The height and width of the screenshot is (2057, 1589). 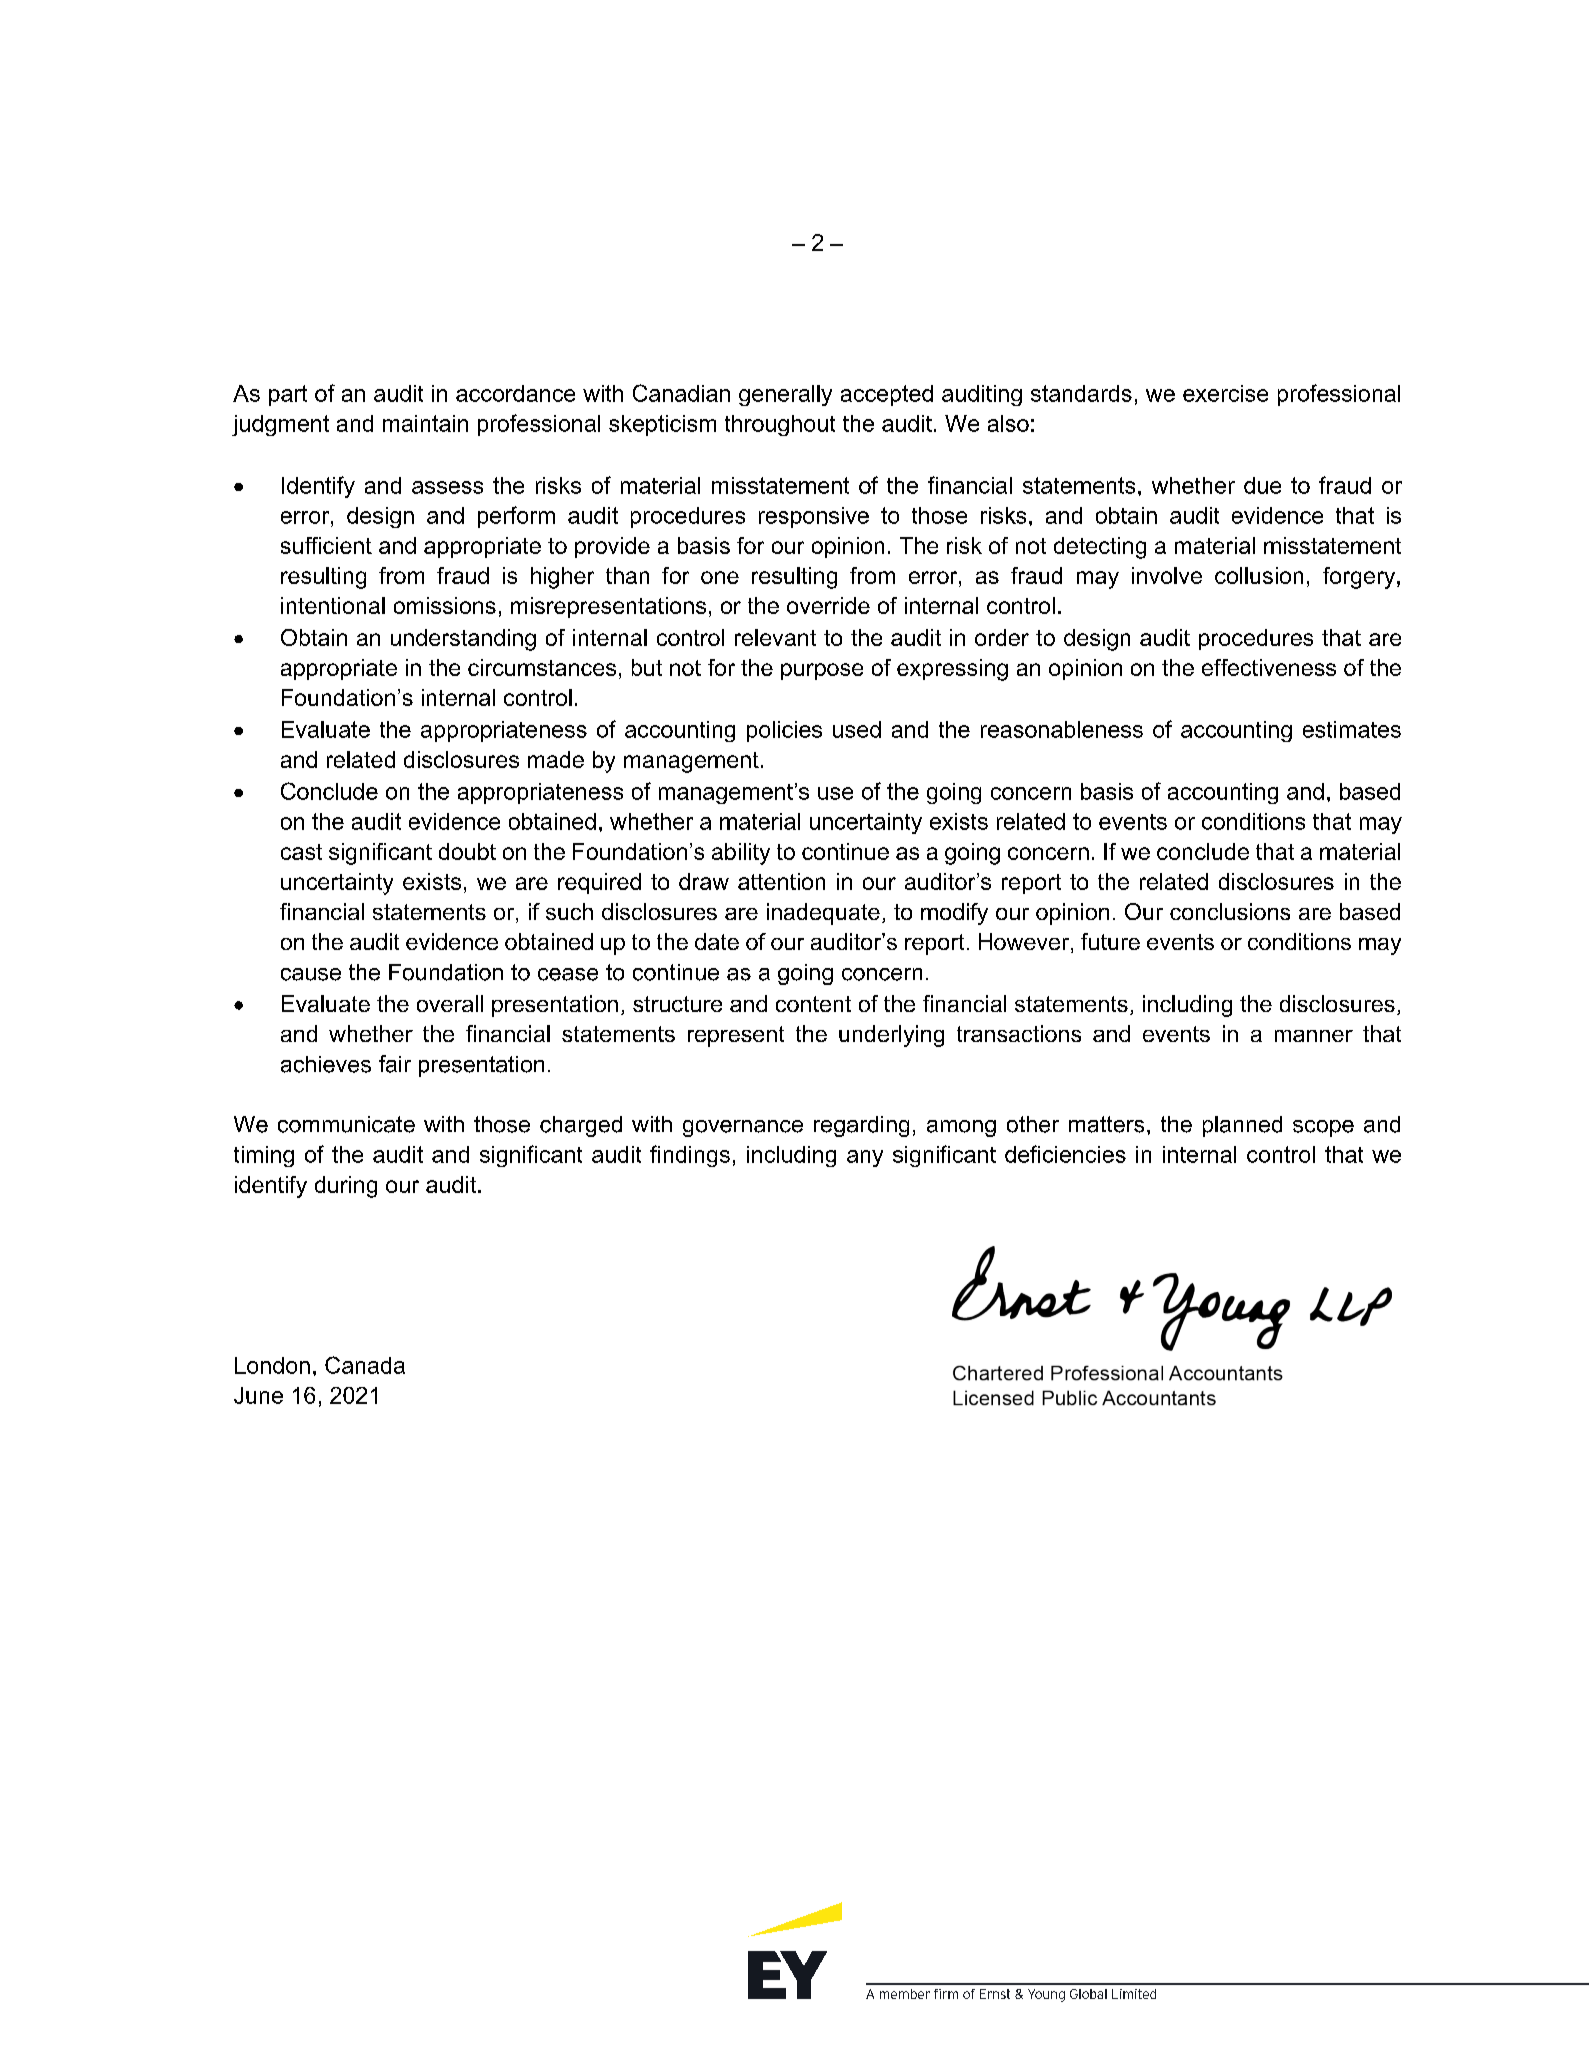 I want to click on during, so click(x=346, y=1187).
